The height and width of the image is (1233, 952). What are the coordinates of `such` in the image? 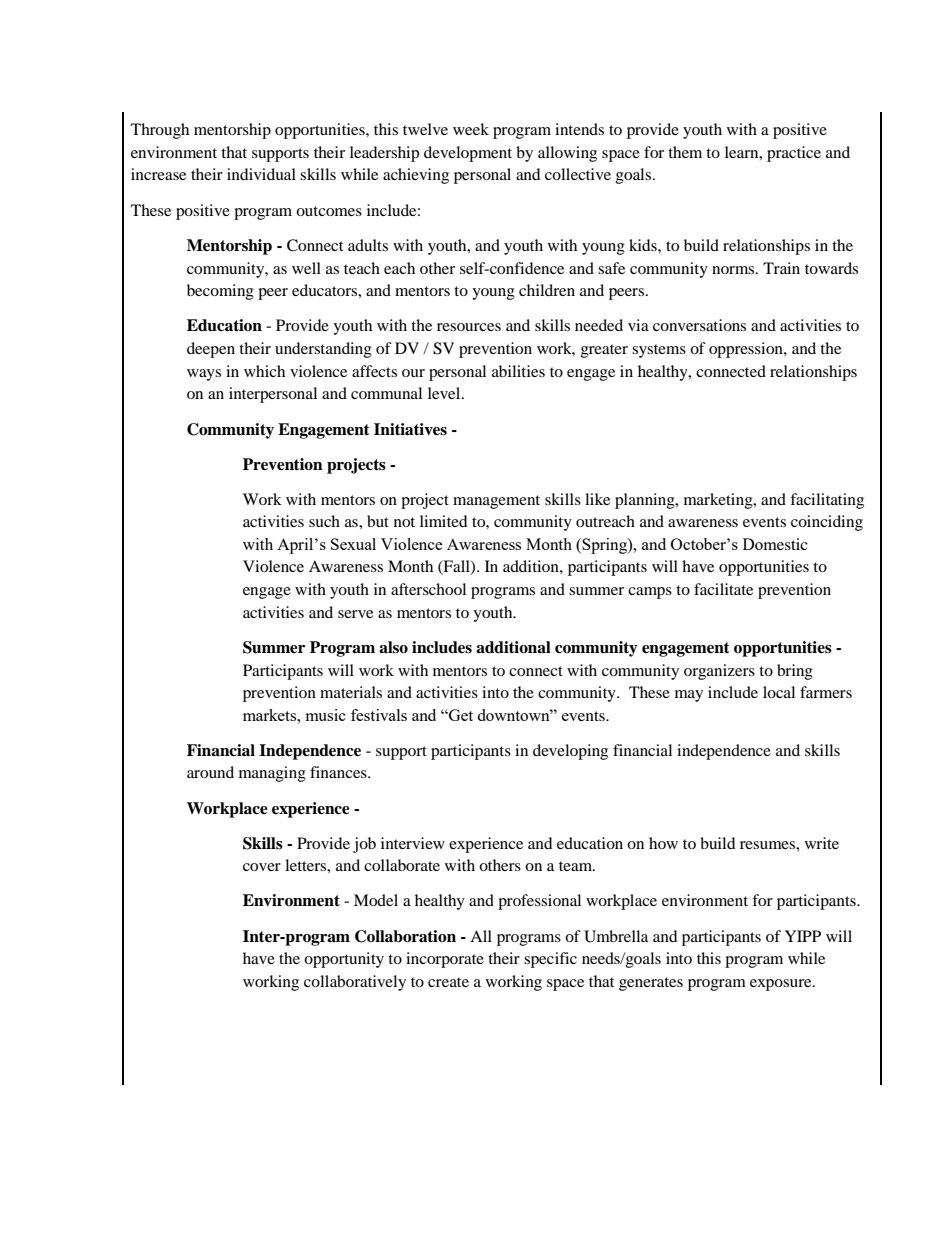 It's located at (324, 521).
